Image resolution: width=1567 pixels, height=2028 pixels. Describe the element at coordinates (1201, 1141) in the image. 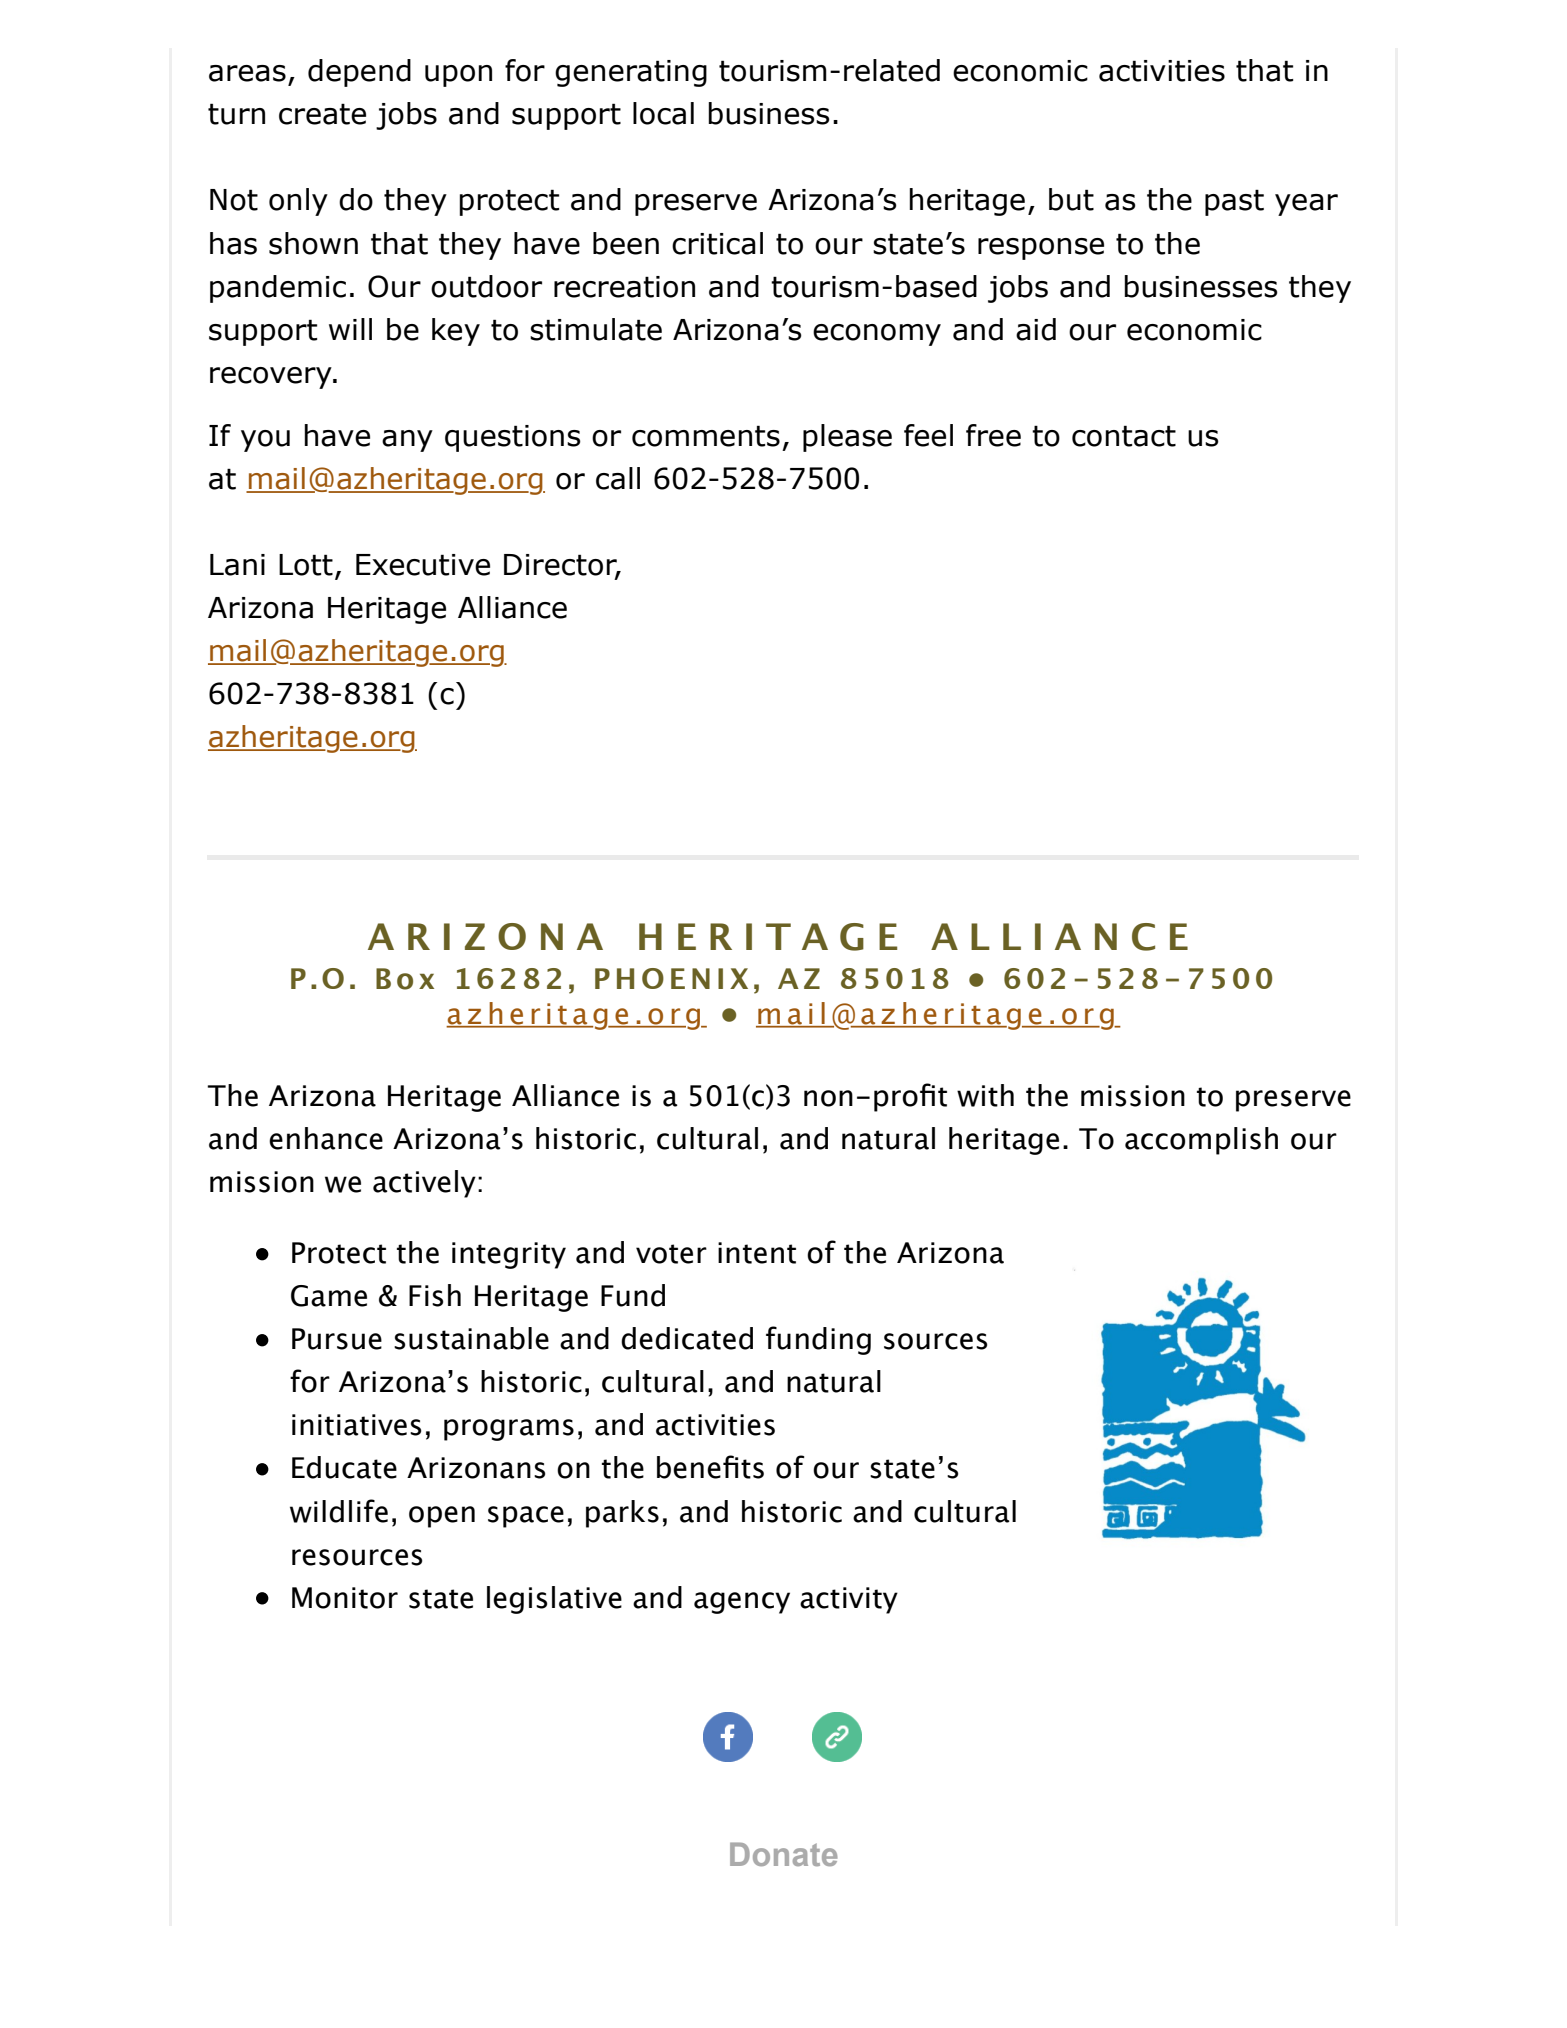

I see `accomplish` at that location.
